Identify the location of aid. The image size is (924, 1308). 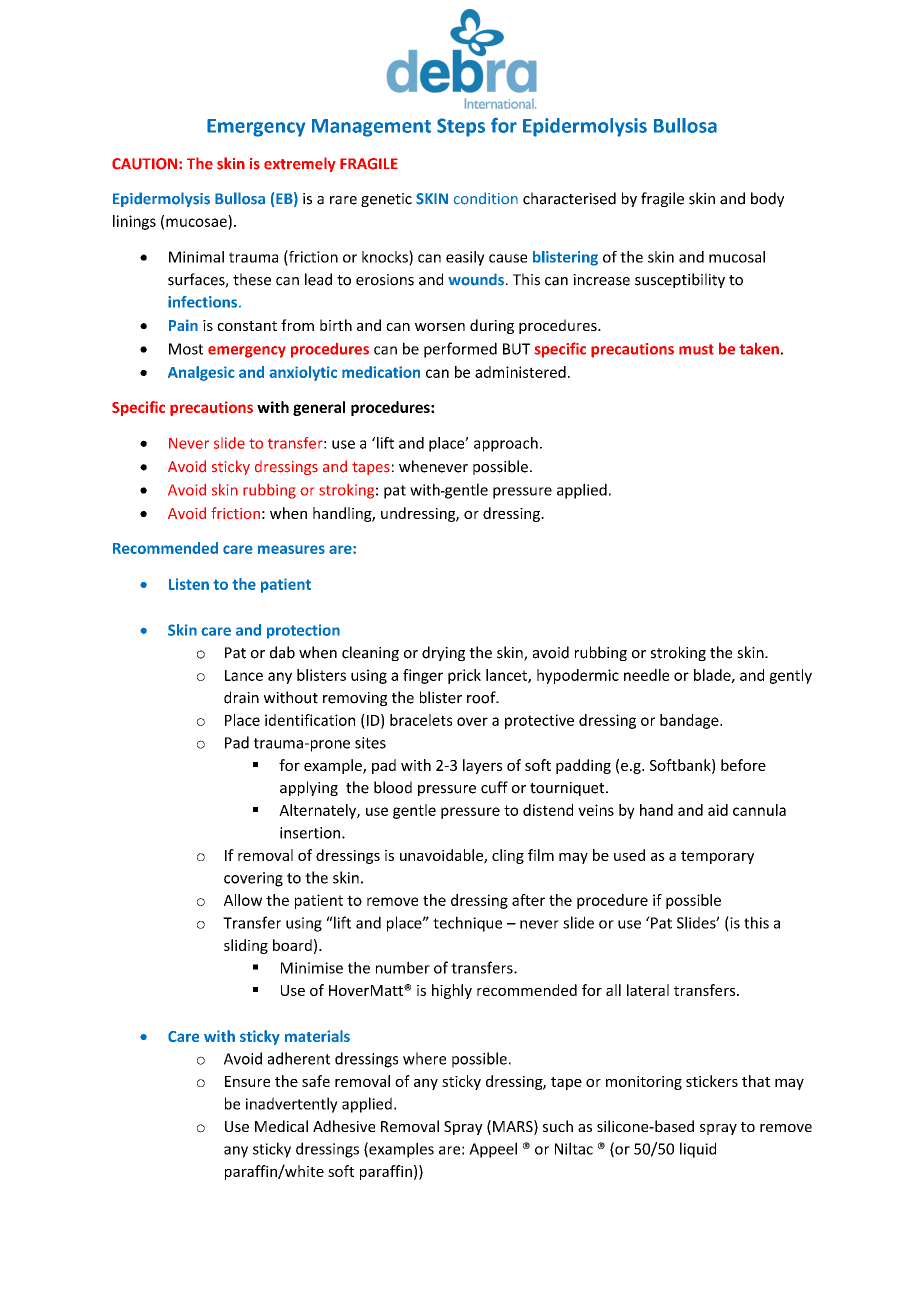
(718, 810).
